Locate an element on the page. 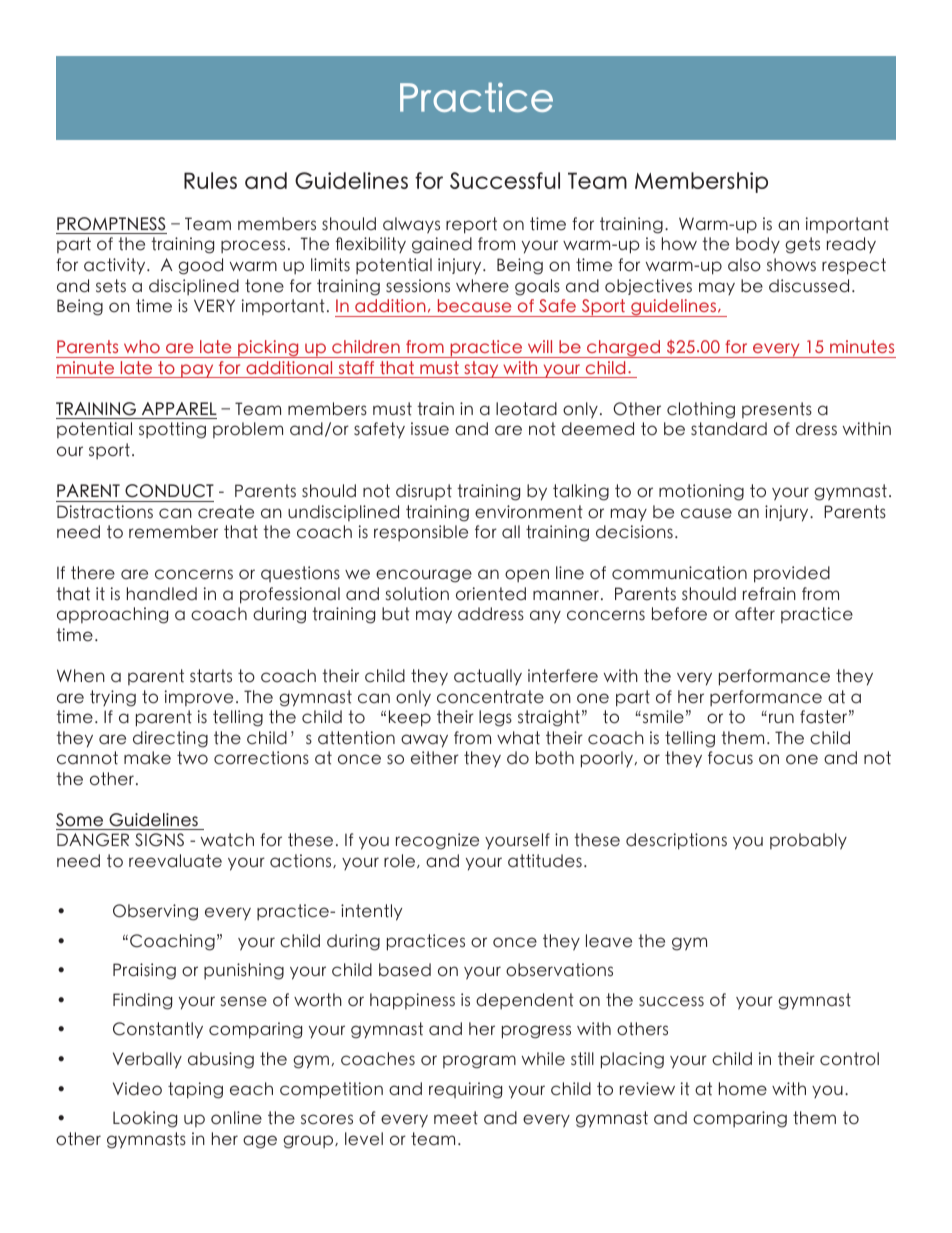  starts is located at coordinates (211, 676).
